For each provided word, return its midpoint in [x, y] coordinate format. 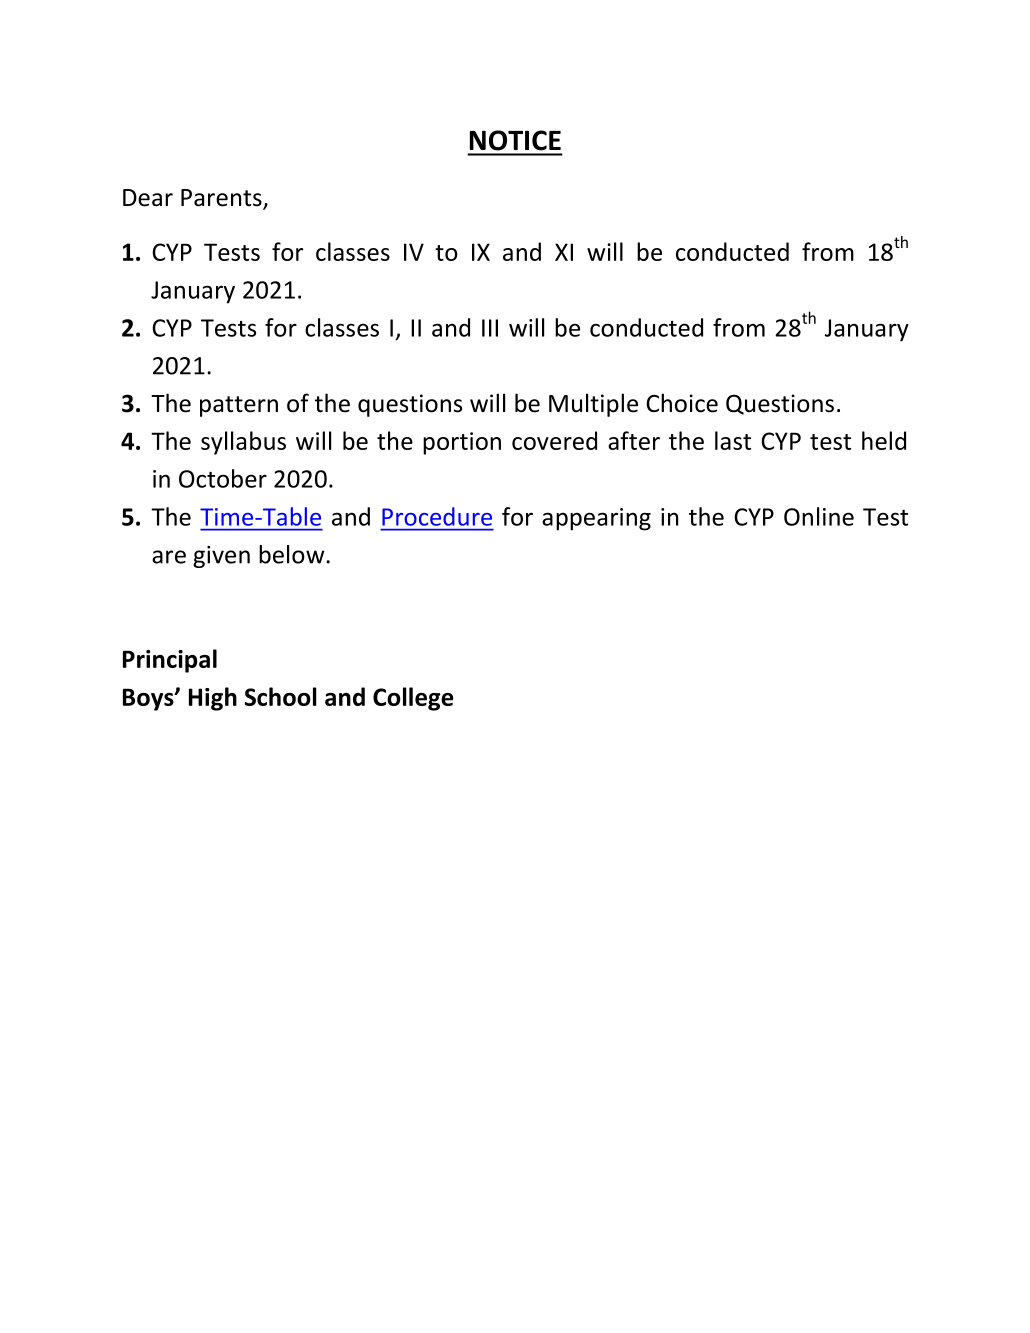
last [733, 440]
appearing [596, 519]
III [490, 328]
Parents [222, 199]
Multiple [593, 405]
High [213, 699]
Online [819, 516]
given [221, 557]
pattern [239, 406]
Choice [682, 403]
